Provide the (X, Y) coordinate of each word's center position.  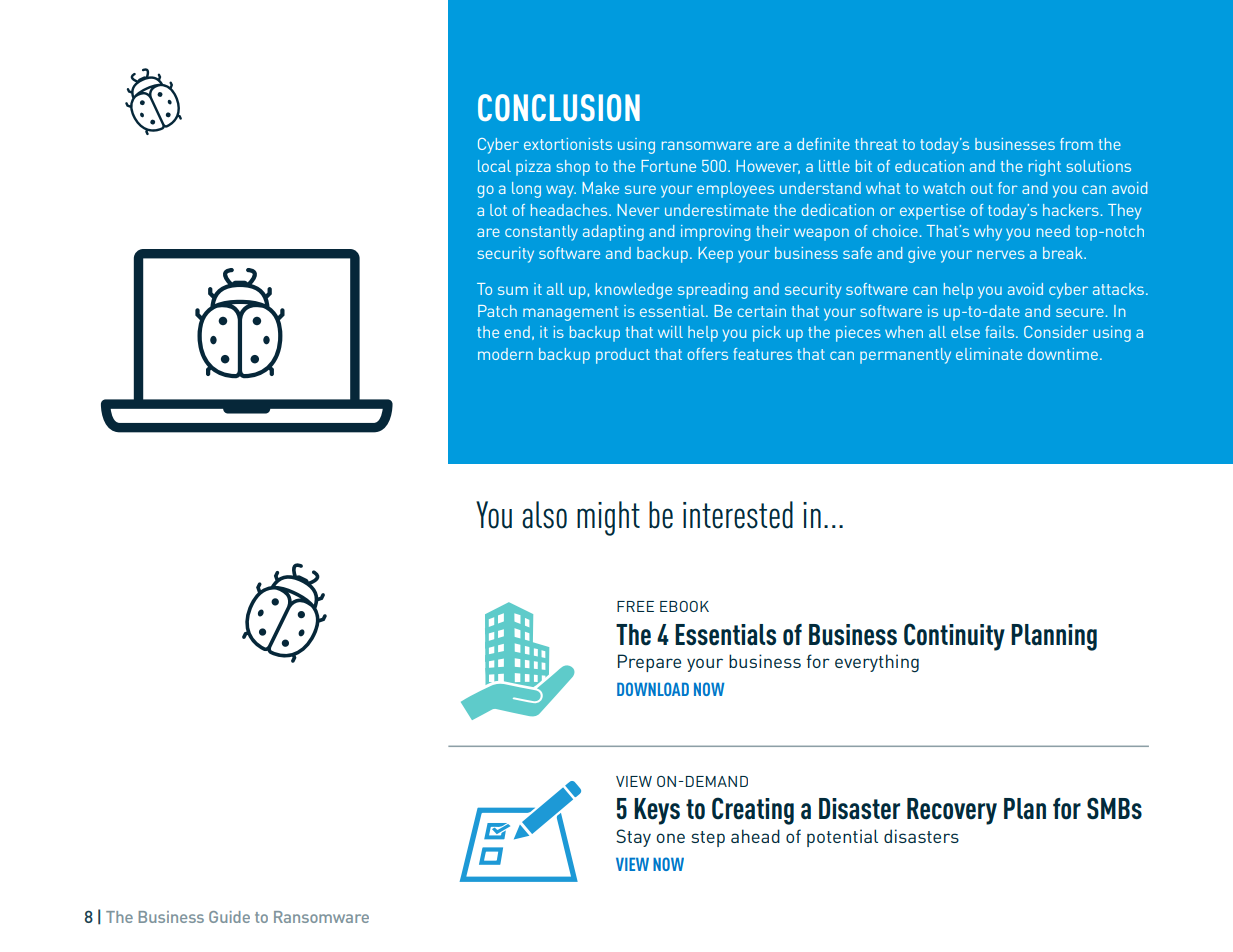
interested (738, 515)
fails (1001, 332)
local (494, 166)
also (544, 515)
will (670, 332)
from (1076, 144)
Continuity (954, 637)
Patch (497, 311)
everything (877, 663)
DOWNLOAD (653, 689)
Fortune (668, 166)
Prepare (649, 663)
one (671, 838)
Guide (229, 917)
